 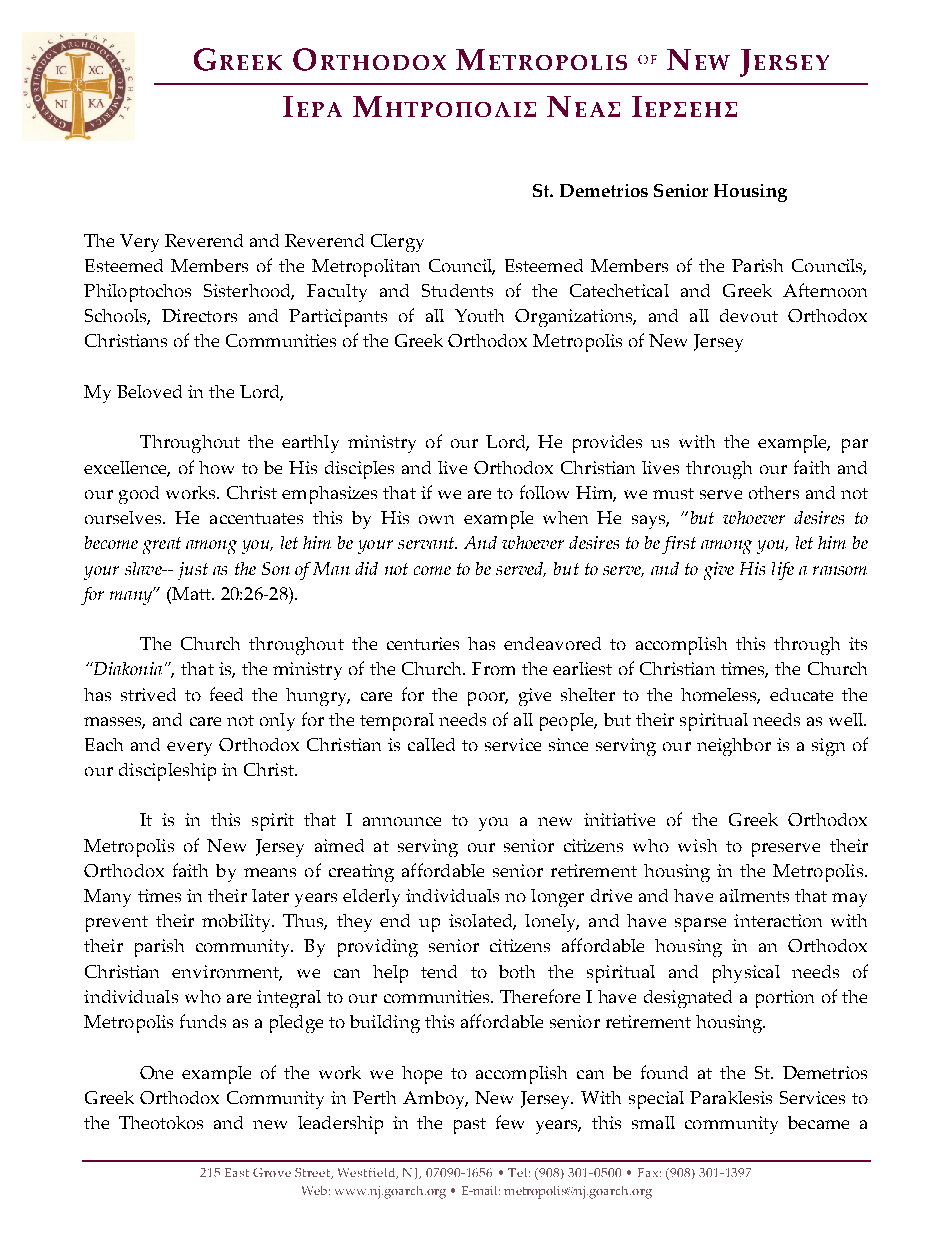 What do you see at coordinates (237, 1172) in the screenshot?
I see `East` at bounding box center [237, 1172].
